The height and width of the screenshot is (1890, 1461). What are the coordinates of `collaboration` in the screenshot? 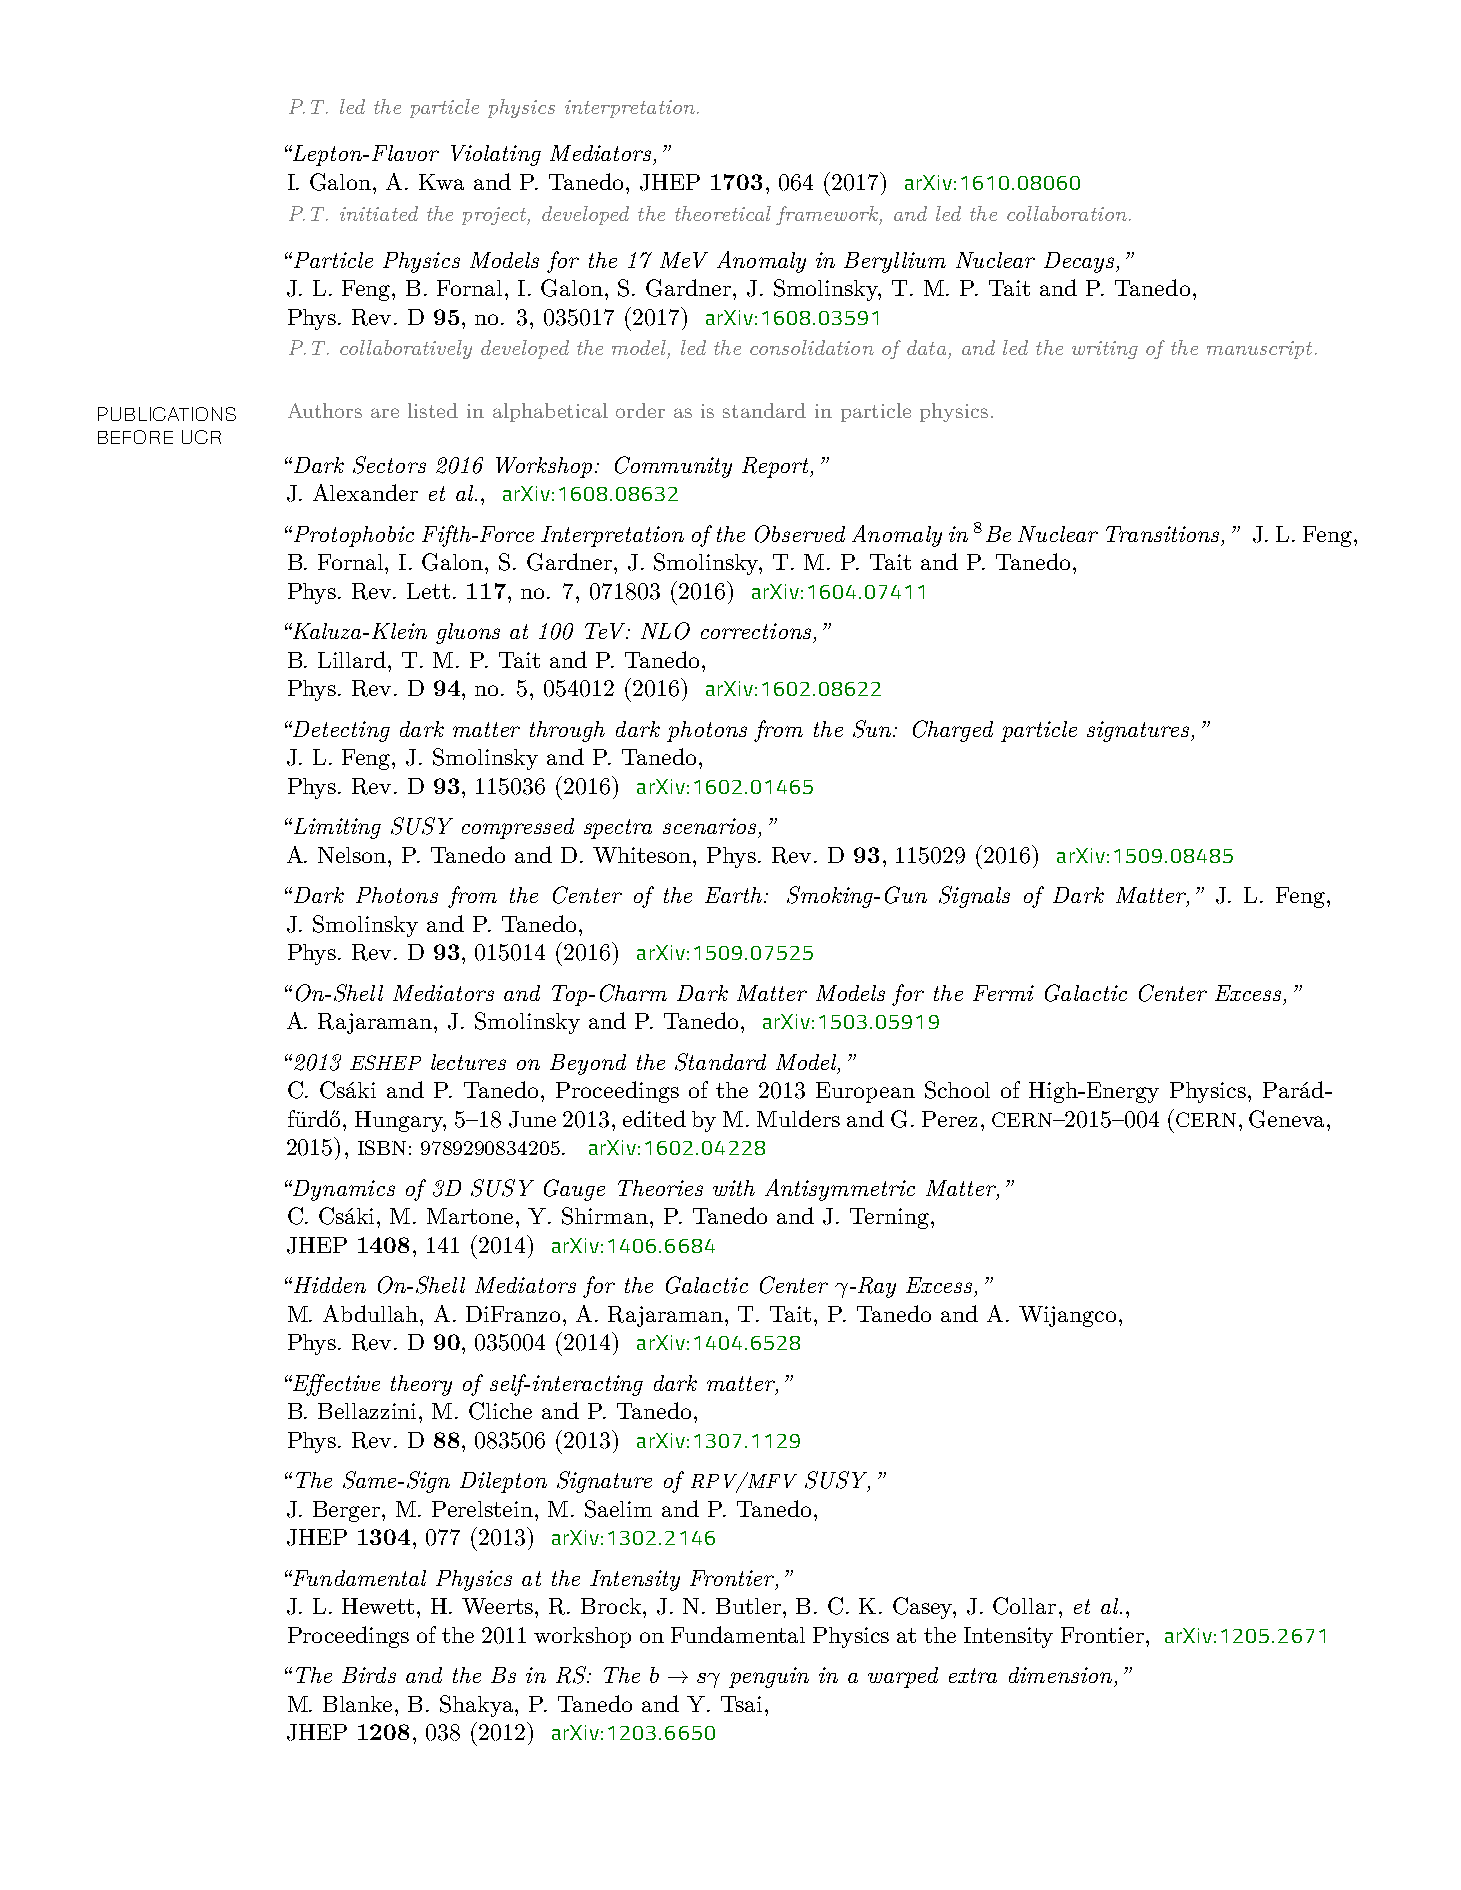 It's located at (1067, 213).
